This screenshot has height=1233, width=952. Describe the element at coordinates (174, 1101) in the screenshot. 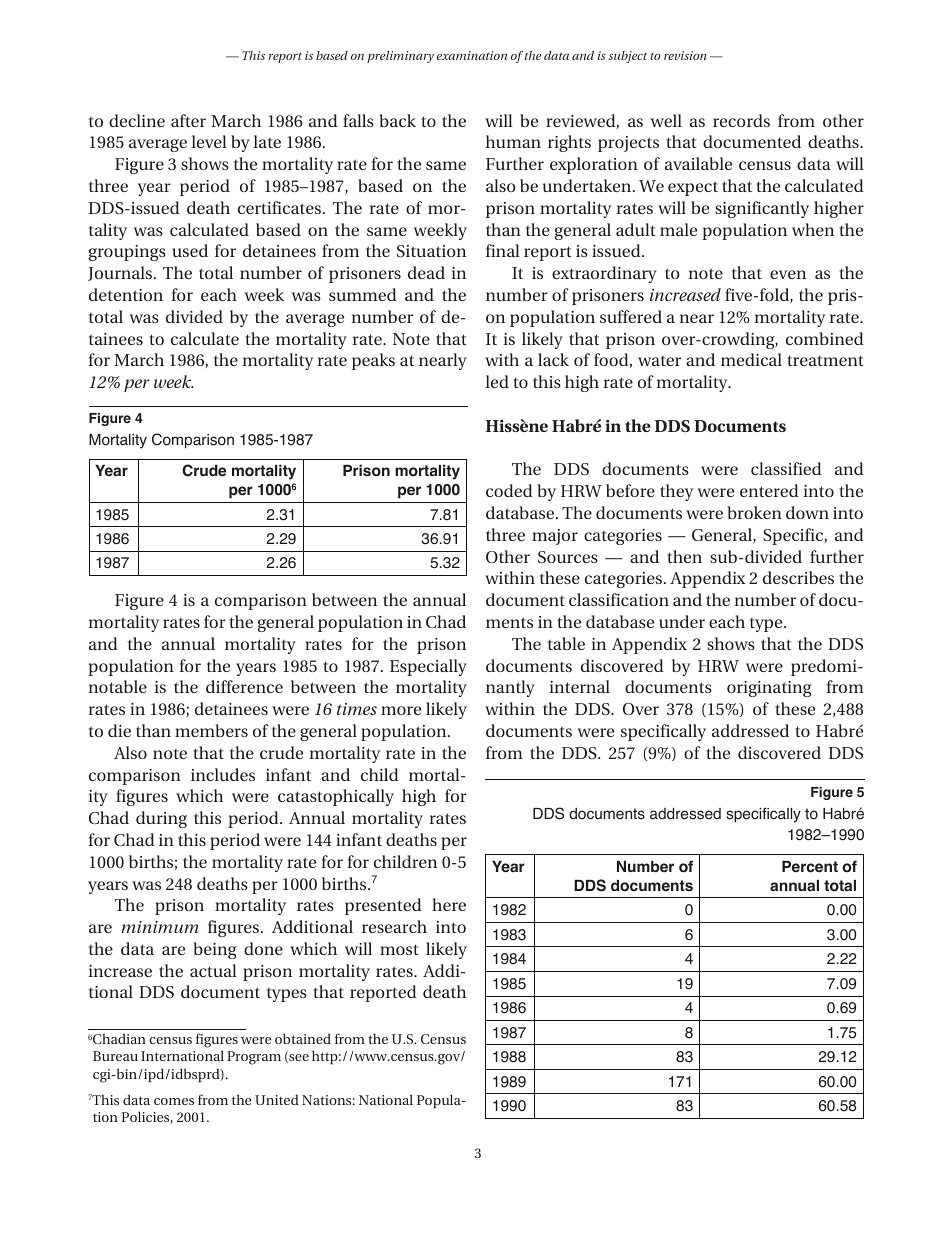

I see `comes` at that location.
